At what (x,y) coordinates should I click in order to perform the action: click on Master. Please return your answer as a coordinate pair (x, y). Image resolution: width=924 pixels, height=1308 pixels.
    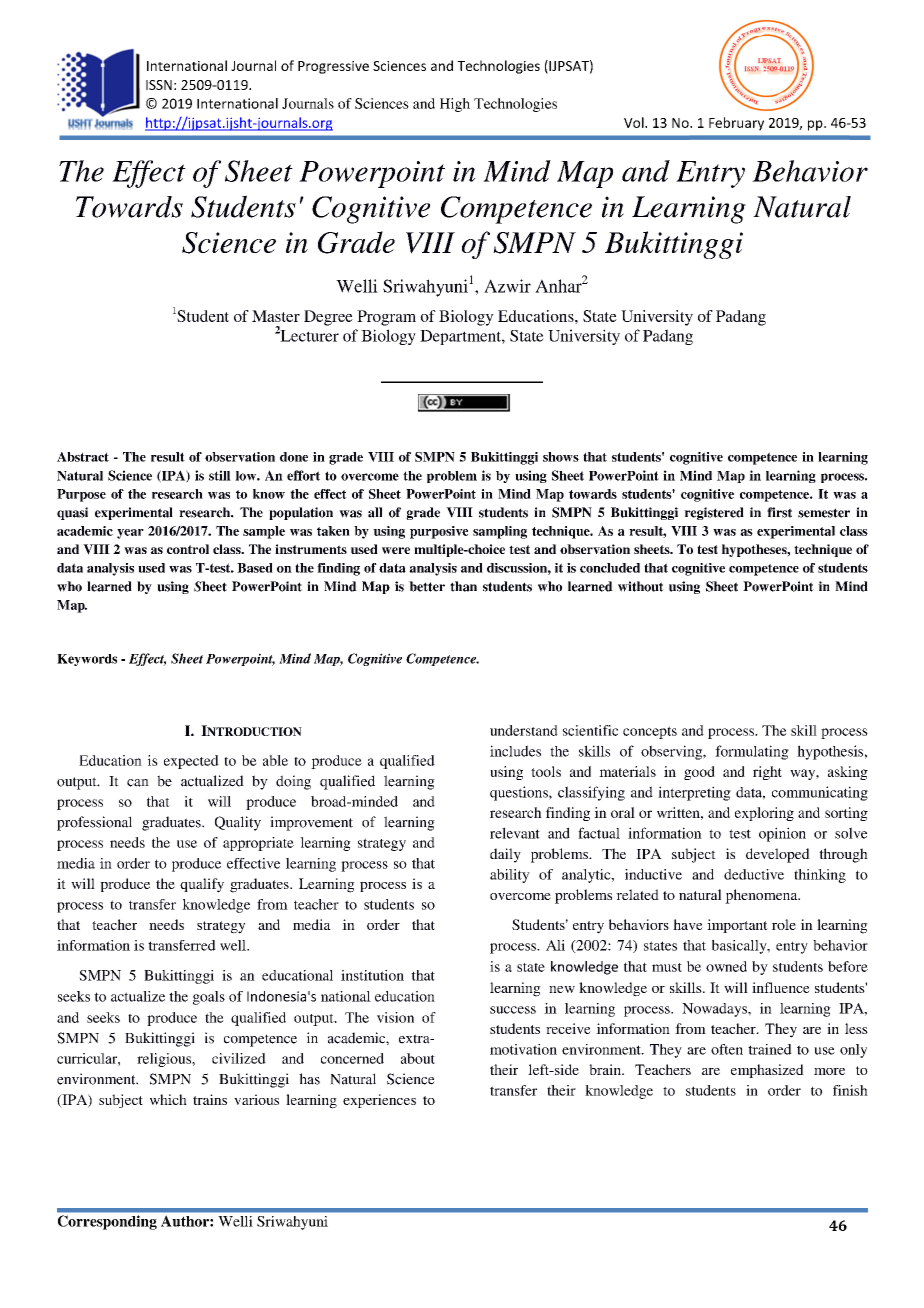
    Looking at the image, I should click on (276, 316).
